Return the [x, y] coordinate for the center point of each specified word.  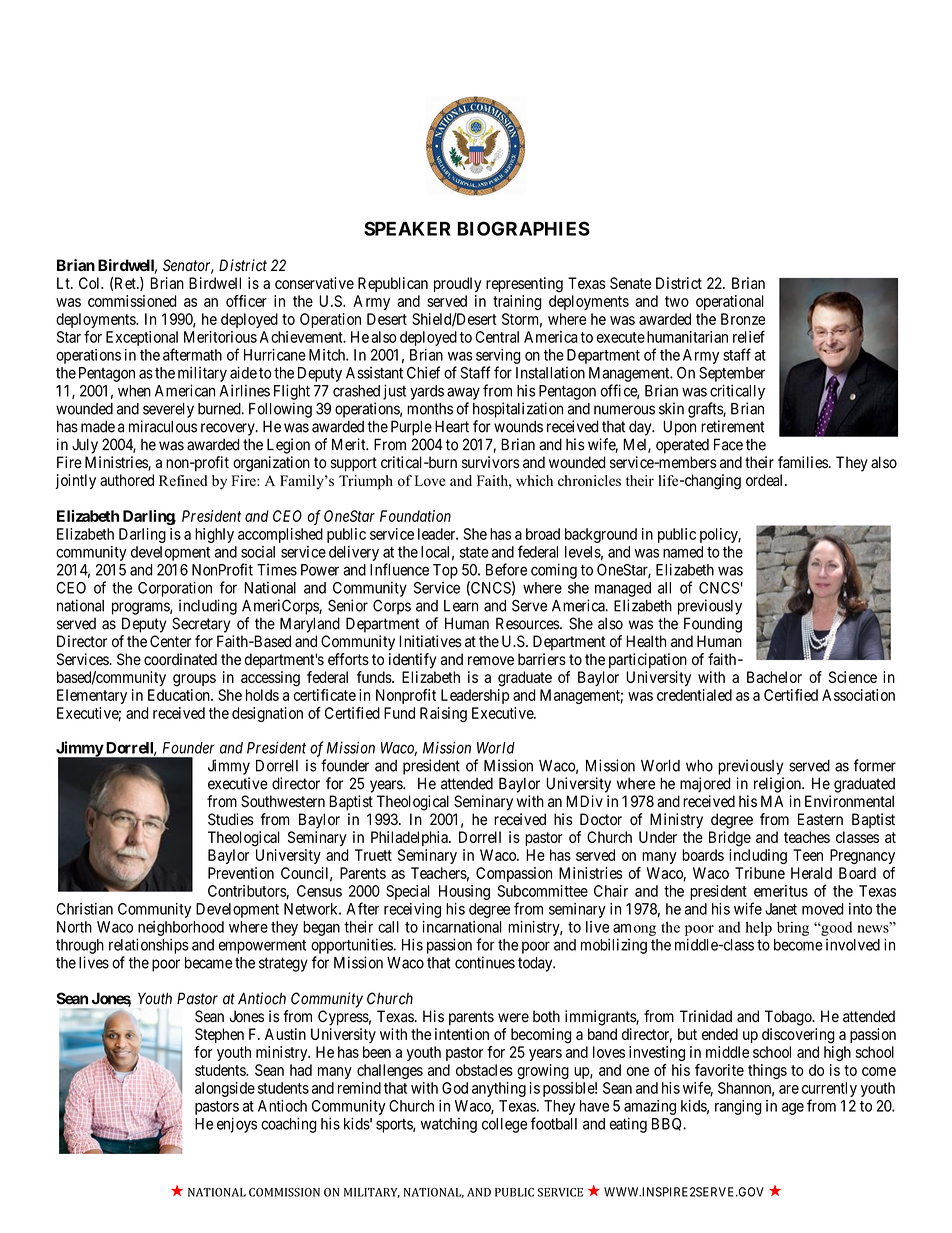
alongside [225, 1089]
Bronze [743, 319]
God [455, 1088]
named [683, 552]
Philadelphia [410, 838]
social [258, 552]
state [474, 552]
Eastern [820, 819]
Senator [188, 266]
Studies [231, 819]
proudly [458, 284]
